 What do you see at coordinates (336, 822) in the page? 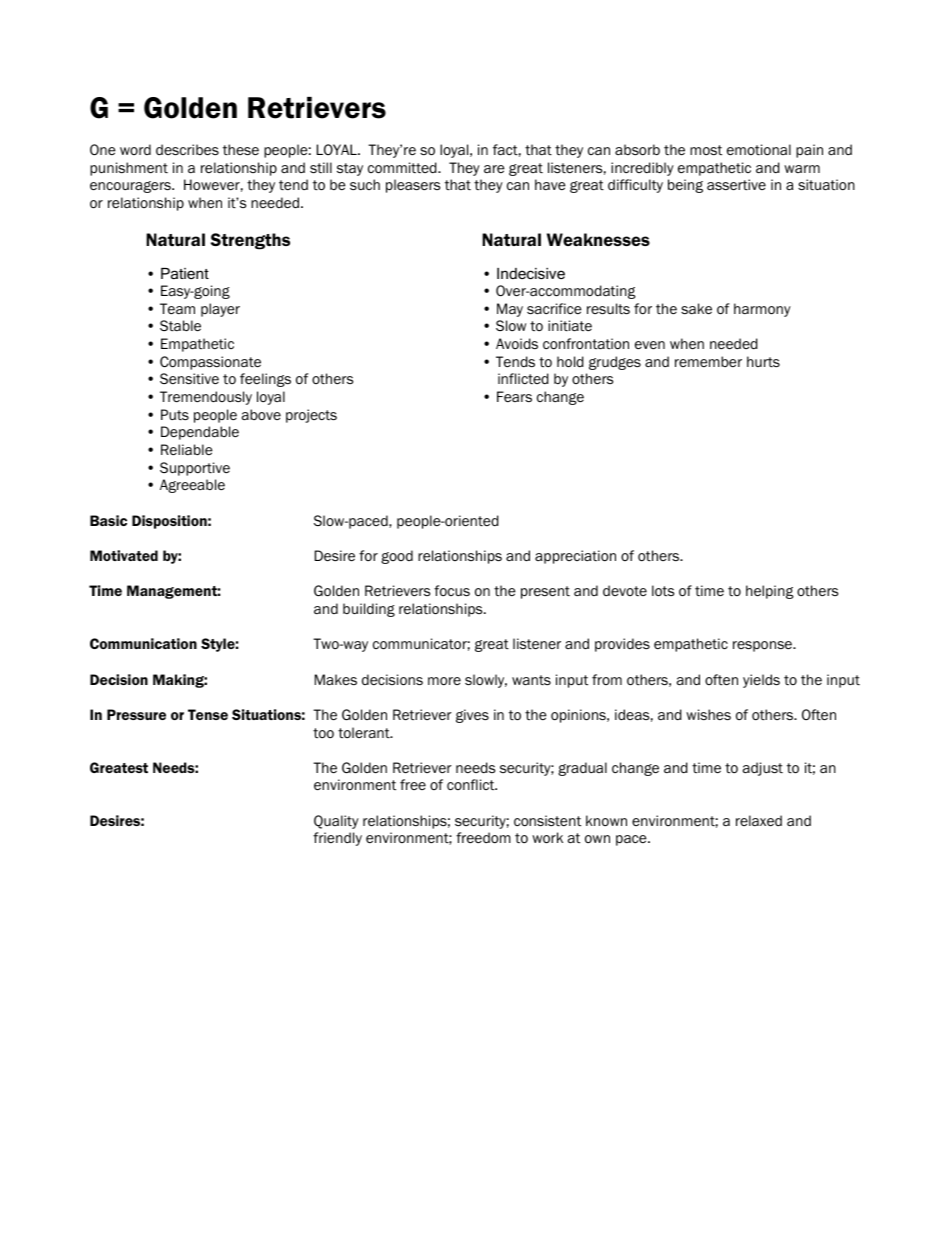
I see `Quality` at bounding box center [336, 822].
